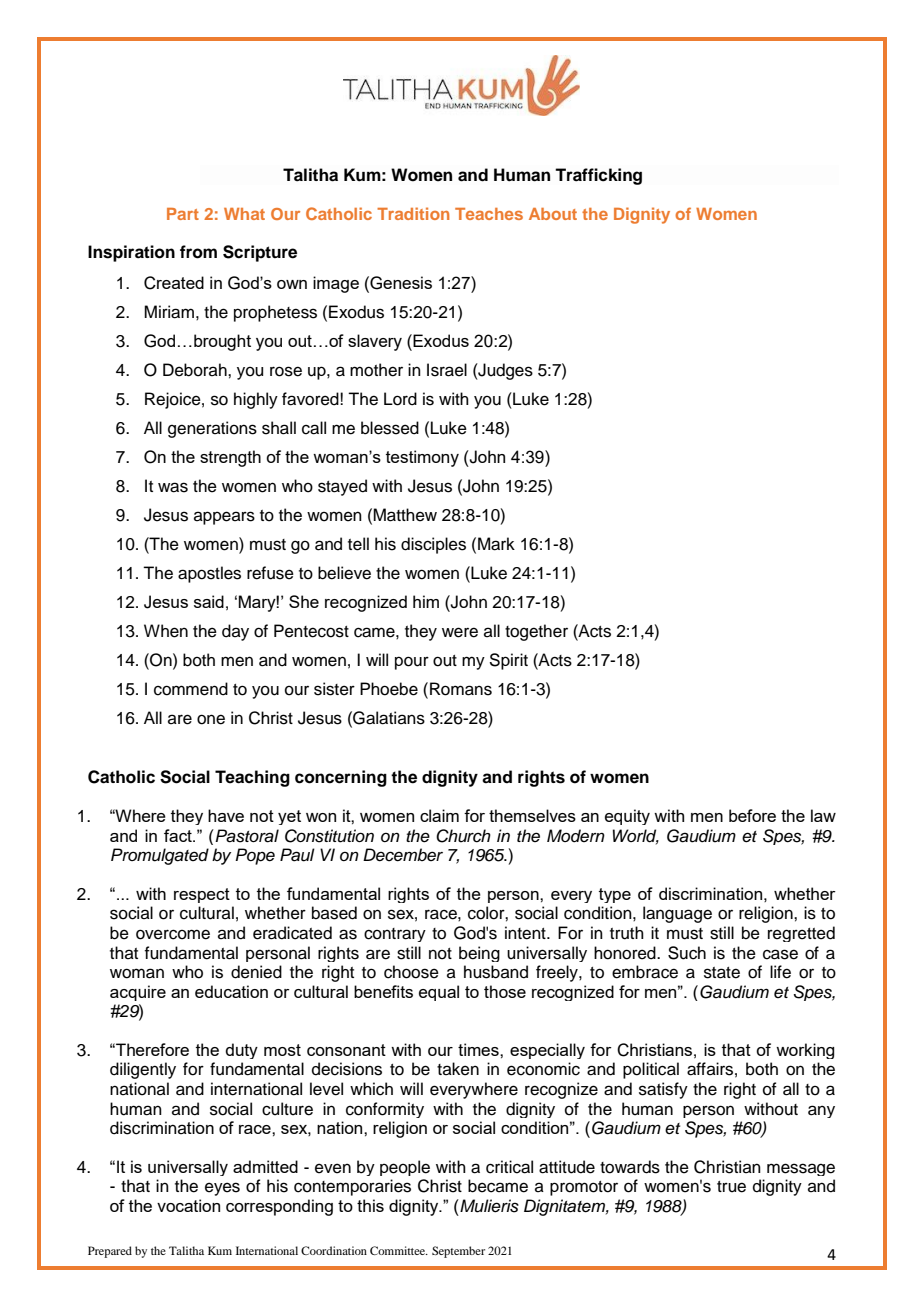 The height and width of the screenshot is (1307, 924). Describe the element at coordinates (211, 719) in the screenshot. I see `one` at that location.
